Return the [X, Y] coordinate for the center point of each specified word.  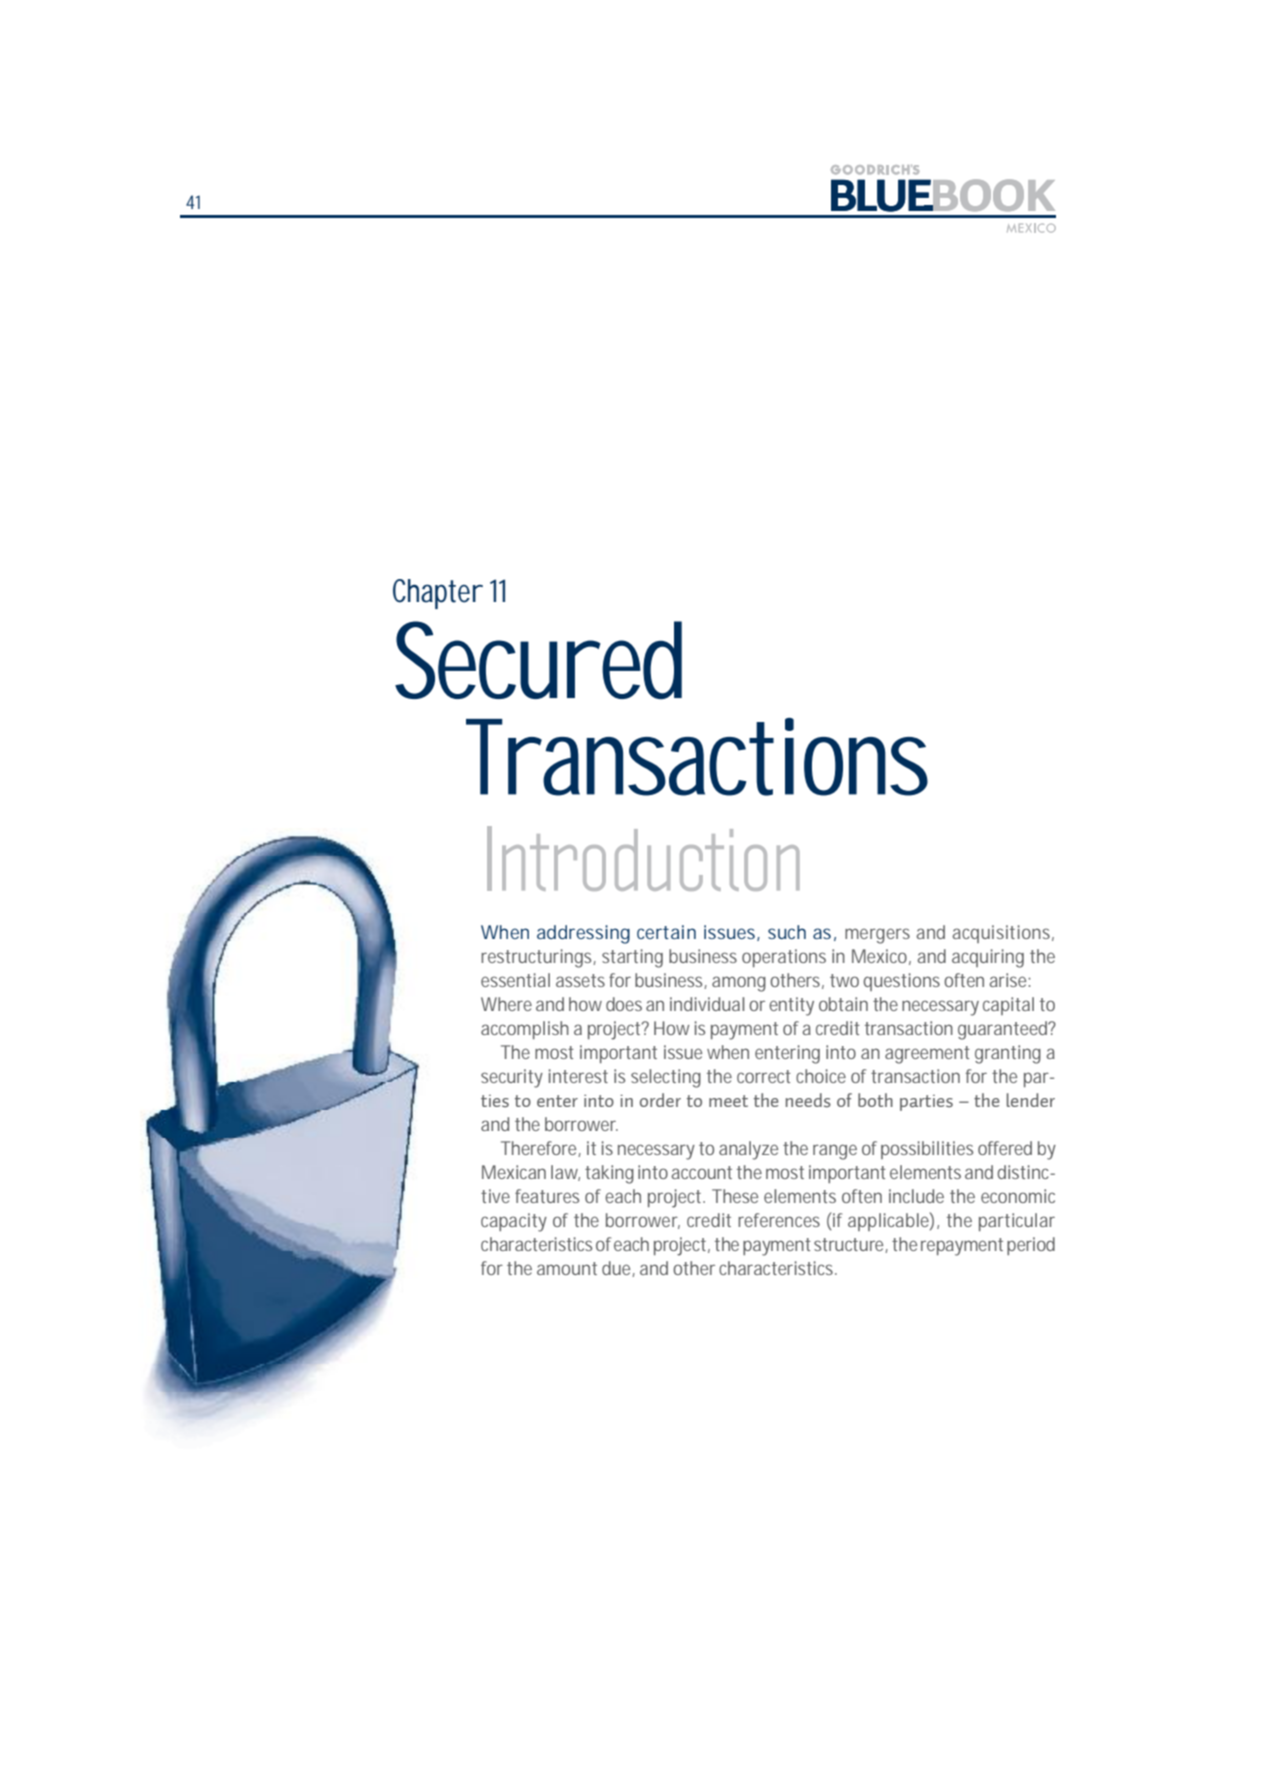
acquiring [988, 958]
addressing [583, 934]
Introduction [643, 858]
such [787, 932]
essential [515, 980]
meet [728, 1101]
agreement [927, 1055]
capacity [514, 1222]
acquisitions [1003, 934]
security [512, 1078]
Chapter [438, 594]
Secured [538, 660]
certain [666, 932]
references [779, 1220]
